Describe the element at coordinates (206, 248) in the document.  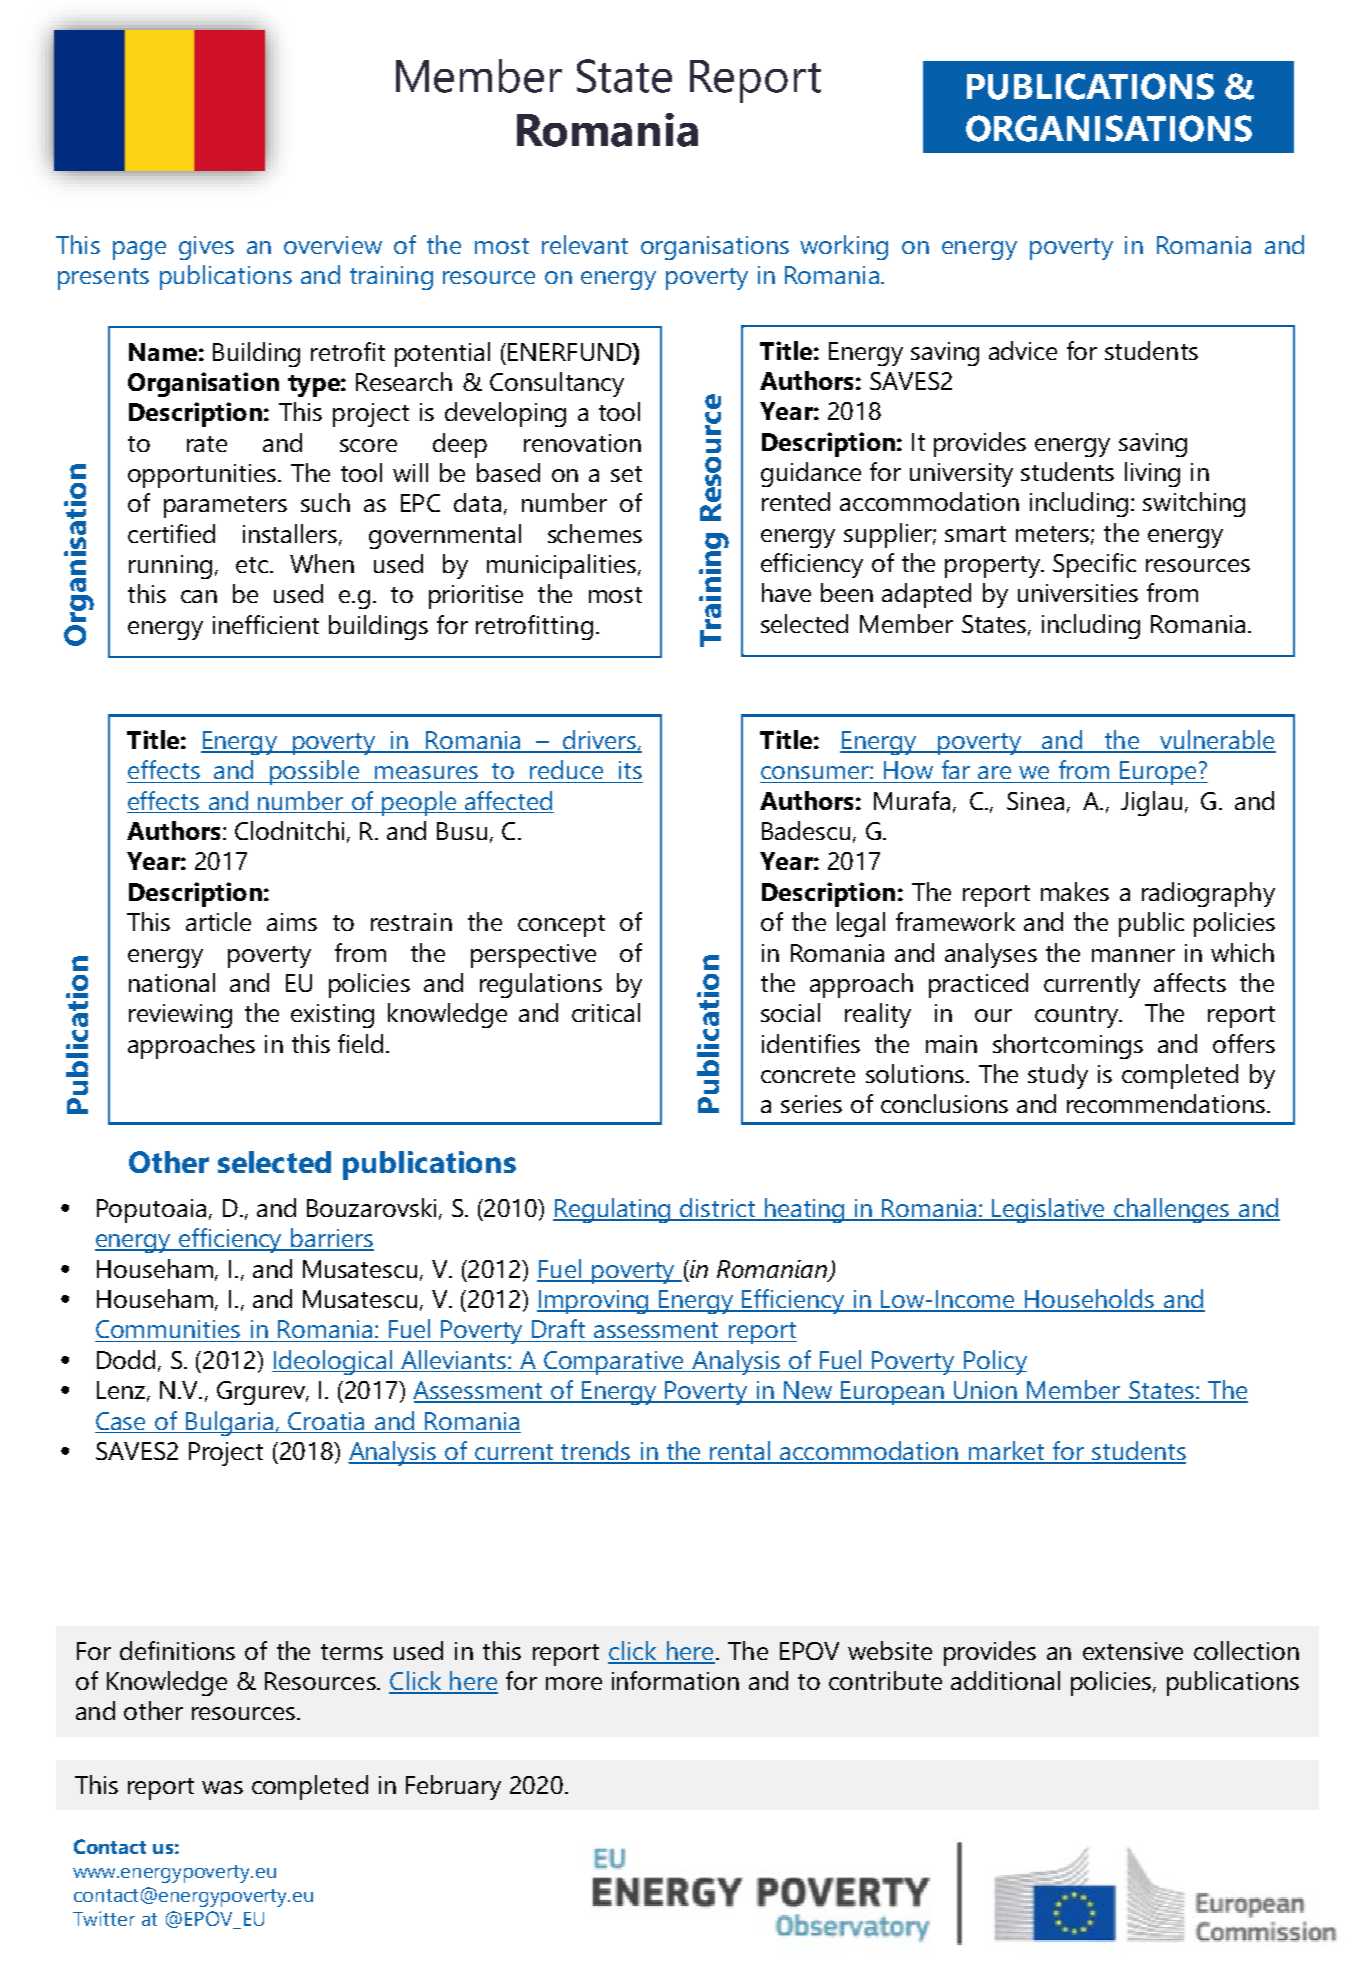
I see `gives` at that location.
